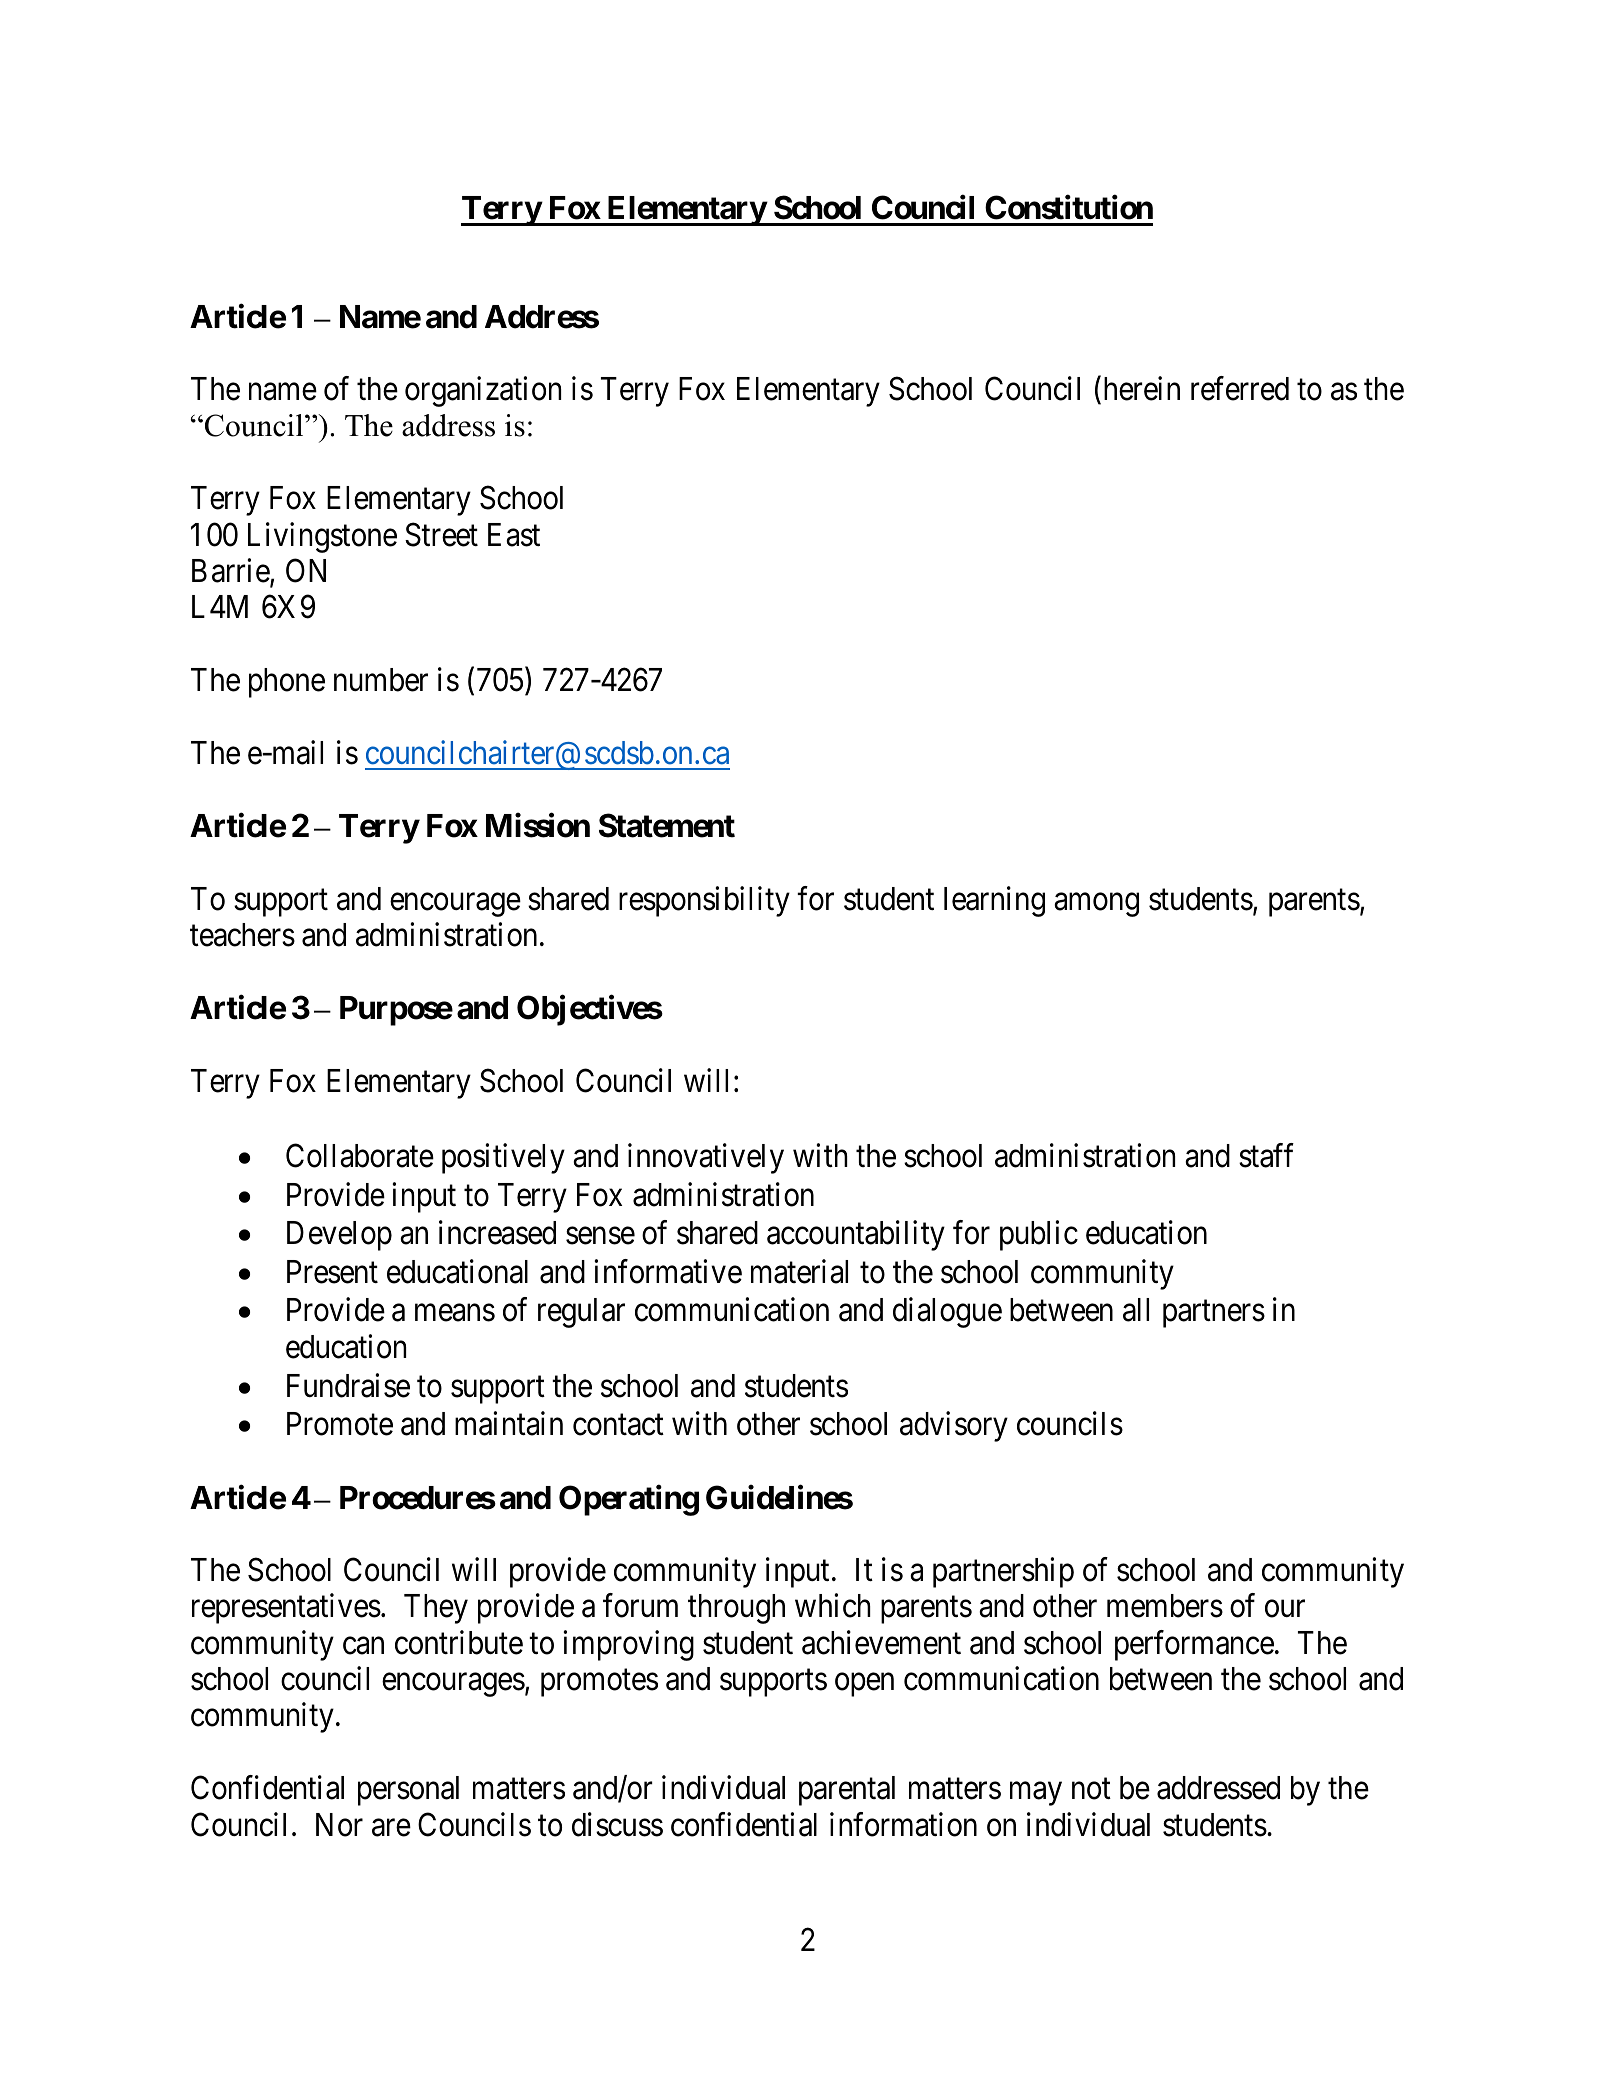  I want to click on Constitution, so click(1069, 207).
